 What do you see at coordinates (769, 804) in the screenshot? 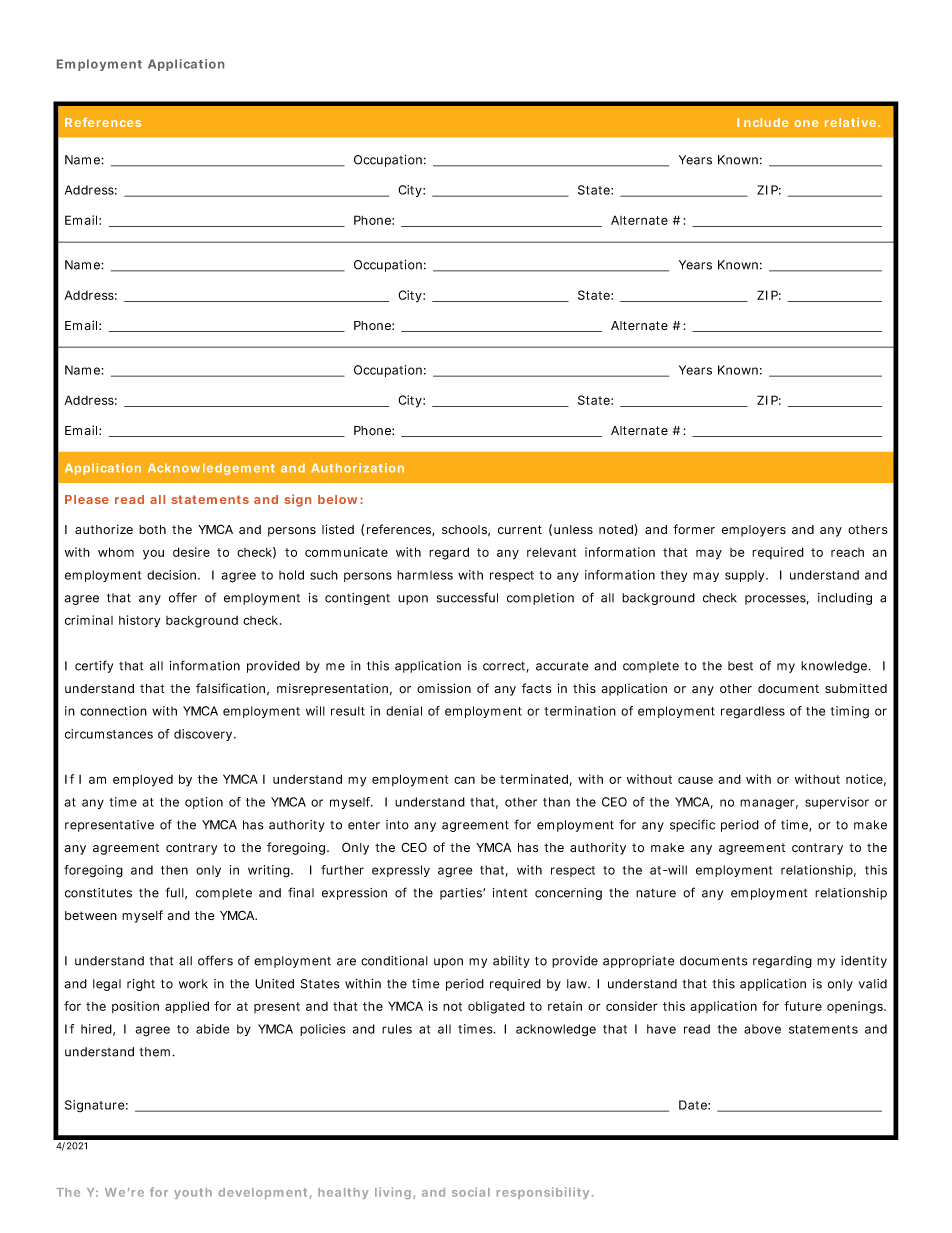
I see `manager` at bounding box center [769, 804].
